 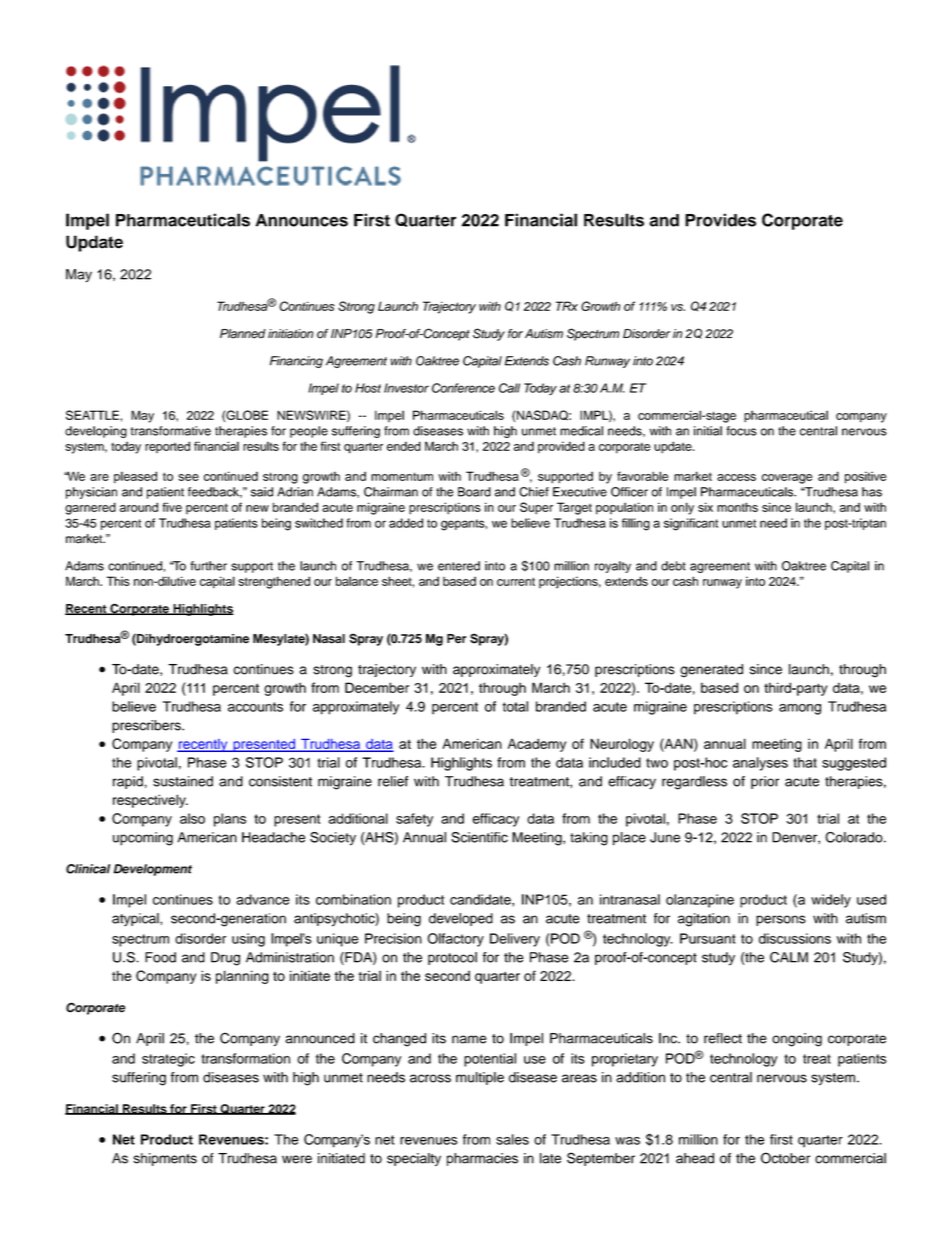 I want to click on Provides, so click(x=720, y=220).
